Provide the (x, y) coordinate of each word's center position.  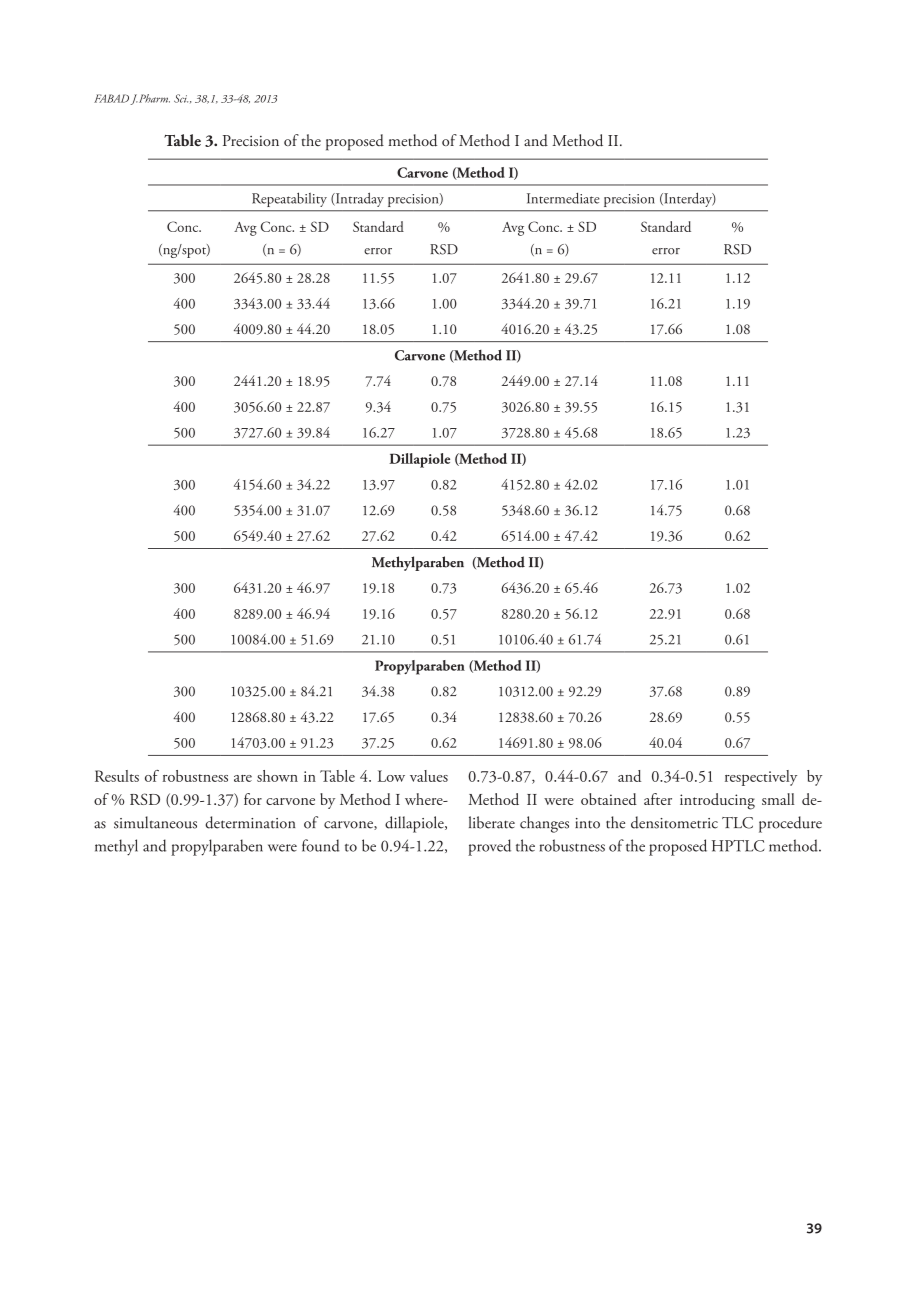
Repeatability (289, 200)
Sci (181, 98)
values (429, 776)
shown (277, 776)
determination (250, 822)
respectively (761, 778)
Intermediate (563, 198)
